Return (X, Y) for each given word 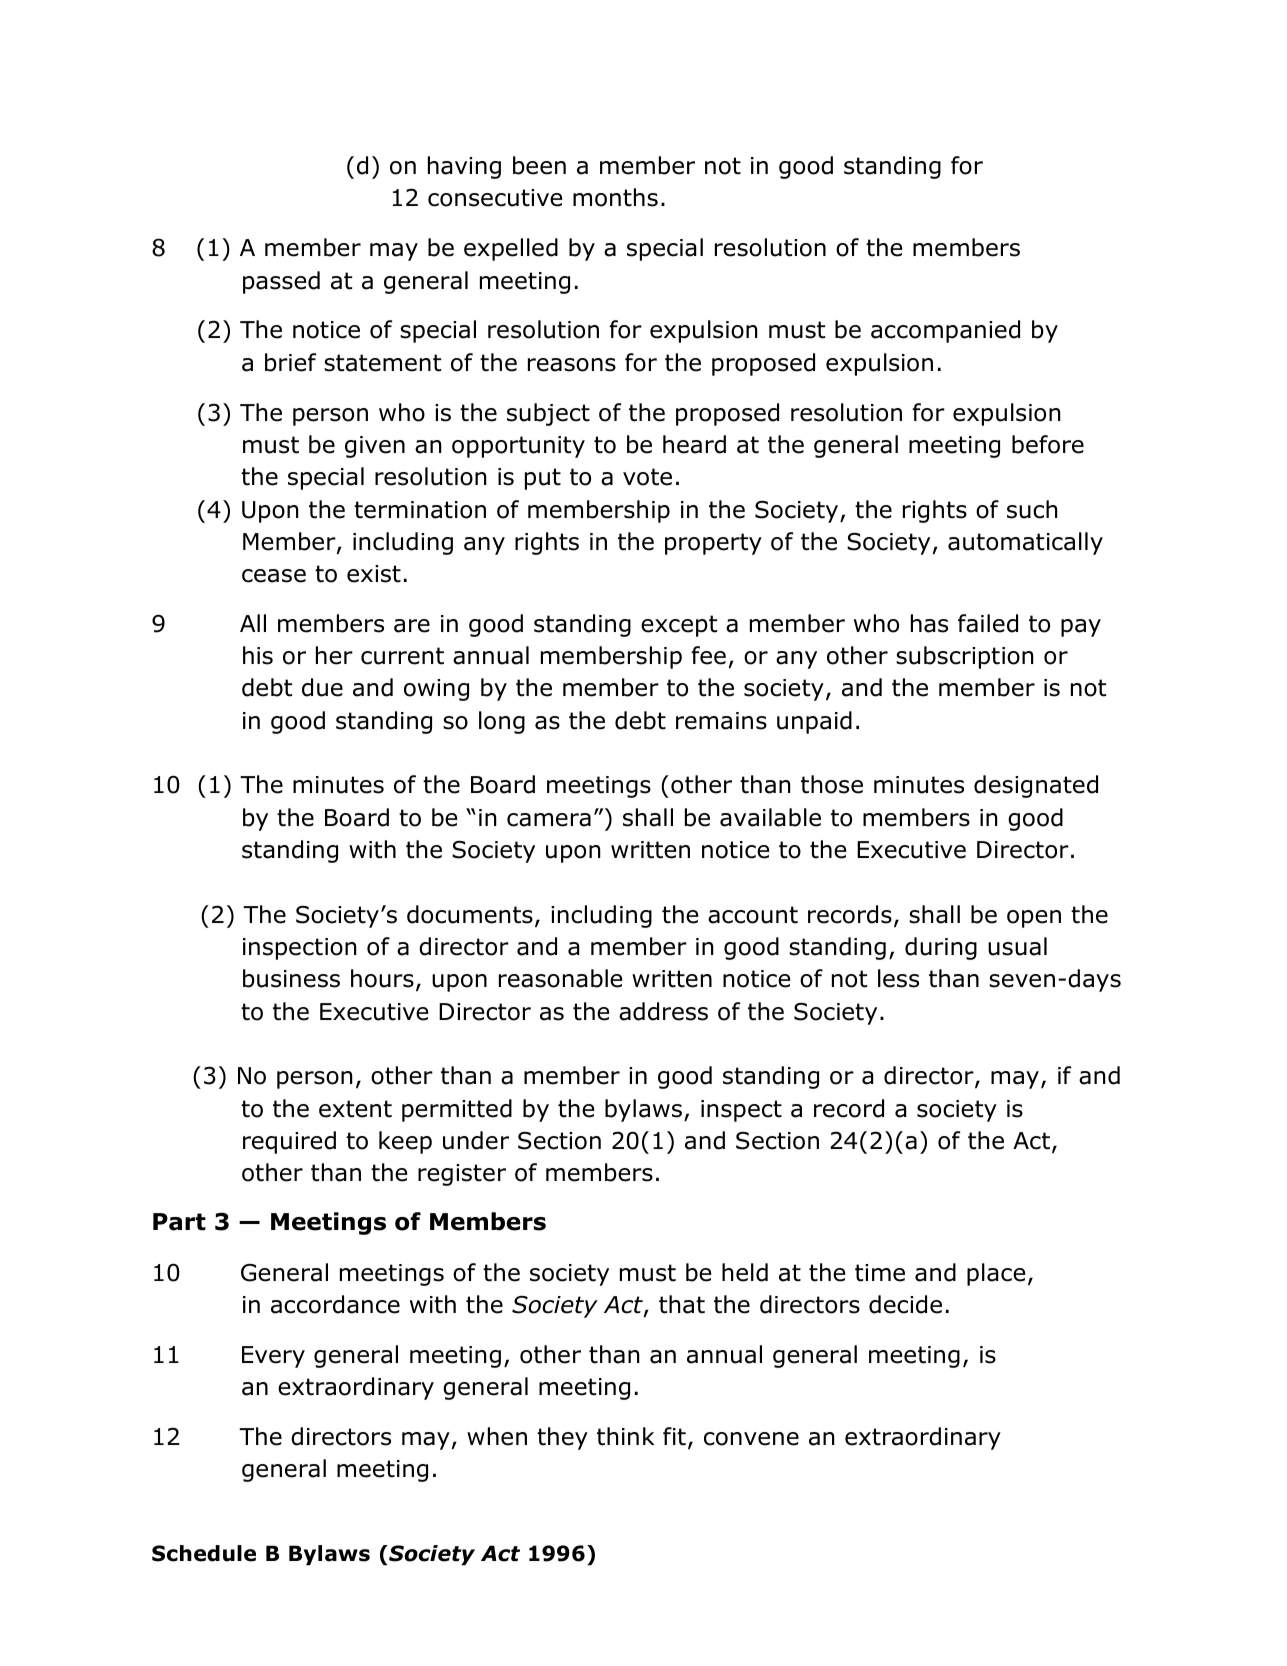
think (625, 1436)
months (615, 197)
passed (281, 282)
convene (751, 1439)
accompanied (945, 331)
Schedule (204, 1553)
